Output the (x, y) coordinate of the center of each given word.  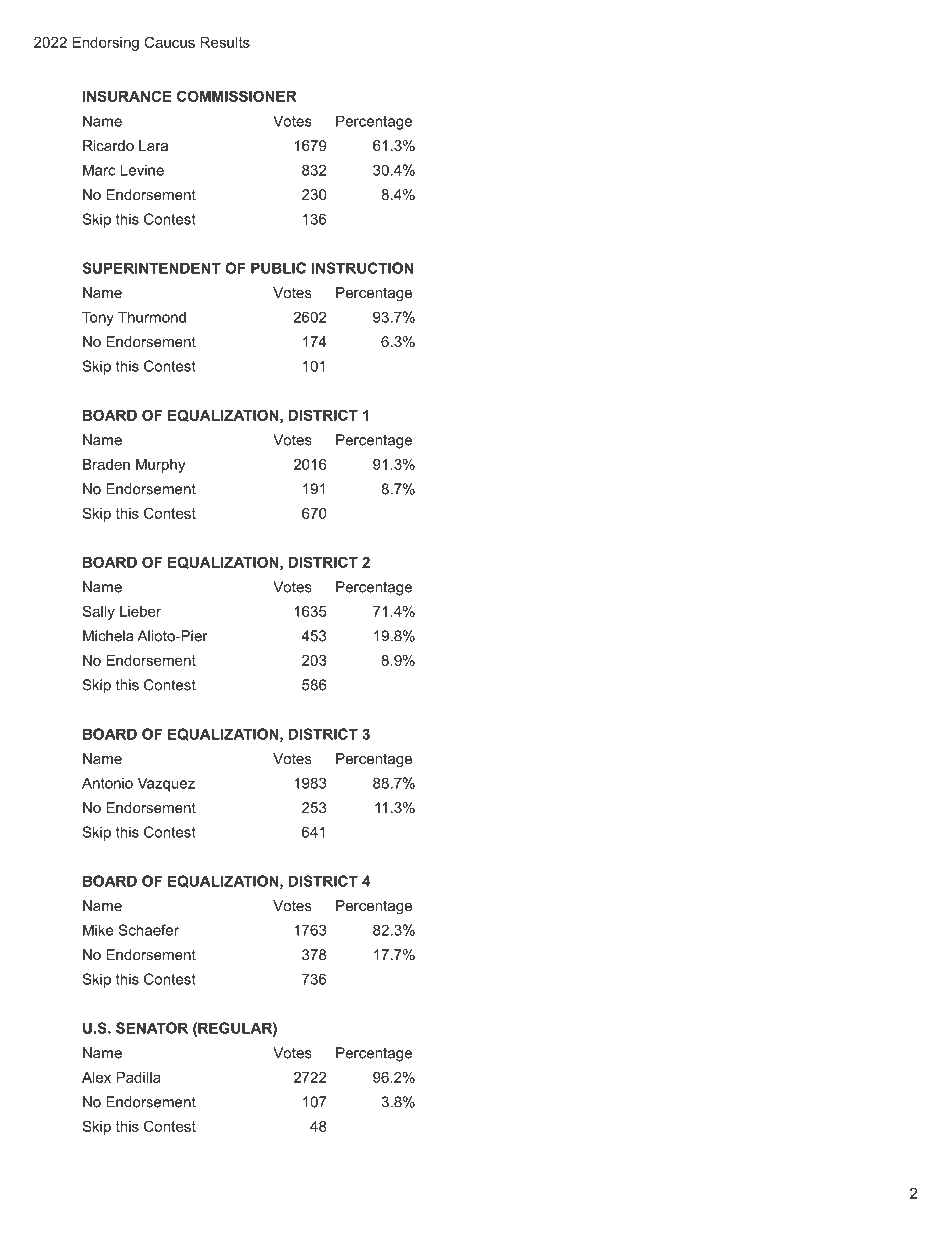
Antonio (107, 783)
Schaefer (148, 930)
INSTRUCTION (362, 268)
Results (225, 42)
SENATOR (152, 1028)
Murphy (161, 466)
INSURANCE (127, 96)
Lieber (140, 611)
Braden (106, 464)
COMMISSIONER (237, 96)
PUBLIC (278, 268)
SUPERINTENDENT (151, 268)
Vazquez (166, 784)
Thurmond (152, 317)
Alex (96, 1077)
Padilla (138, 1077)
